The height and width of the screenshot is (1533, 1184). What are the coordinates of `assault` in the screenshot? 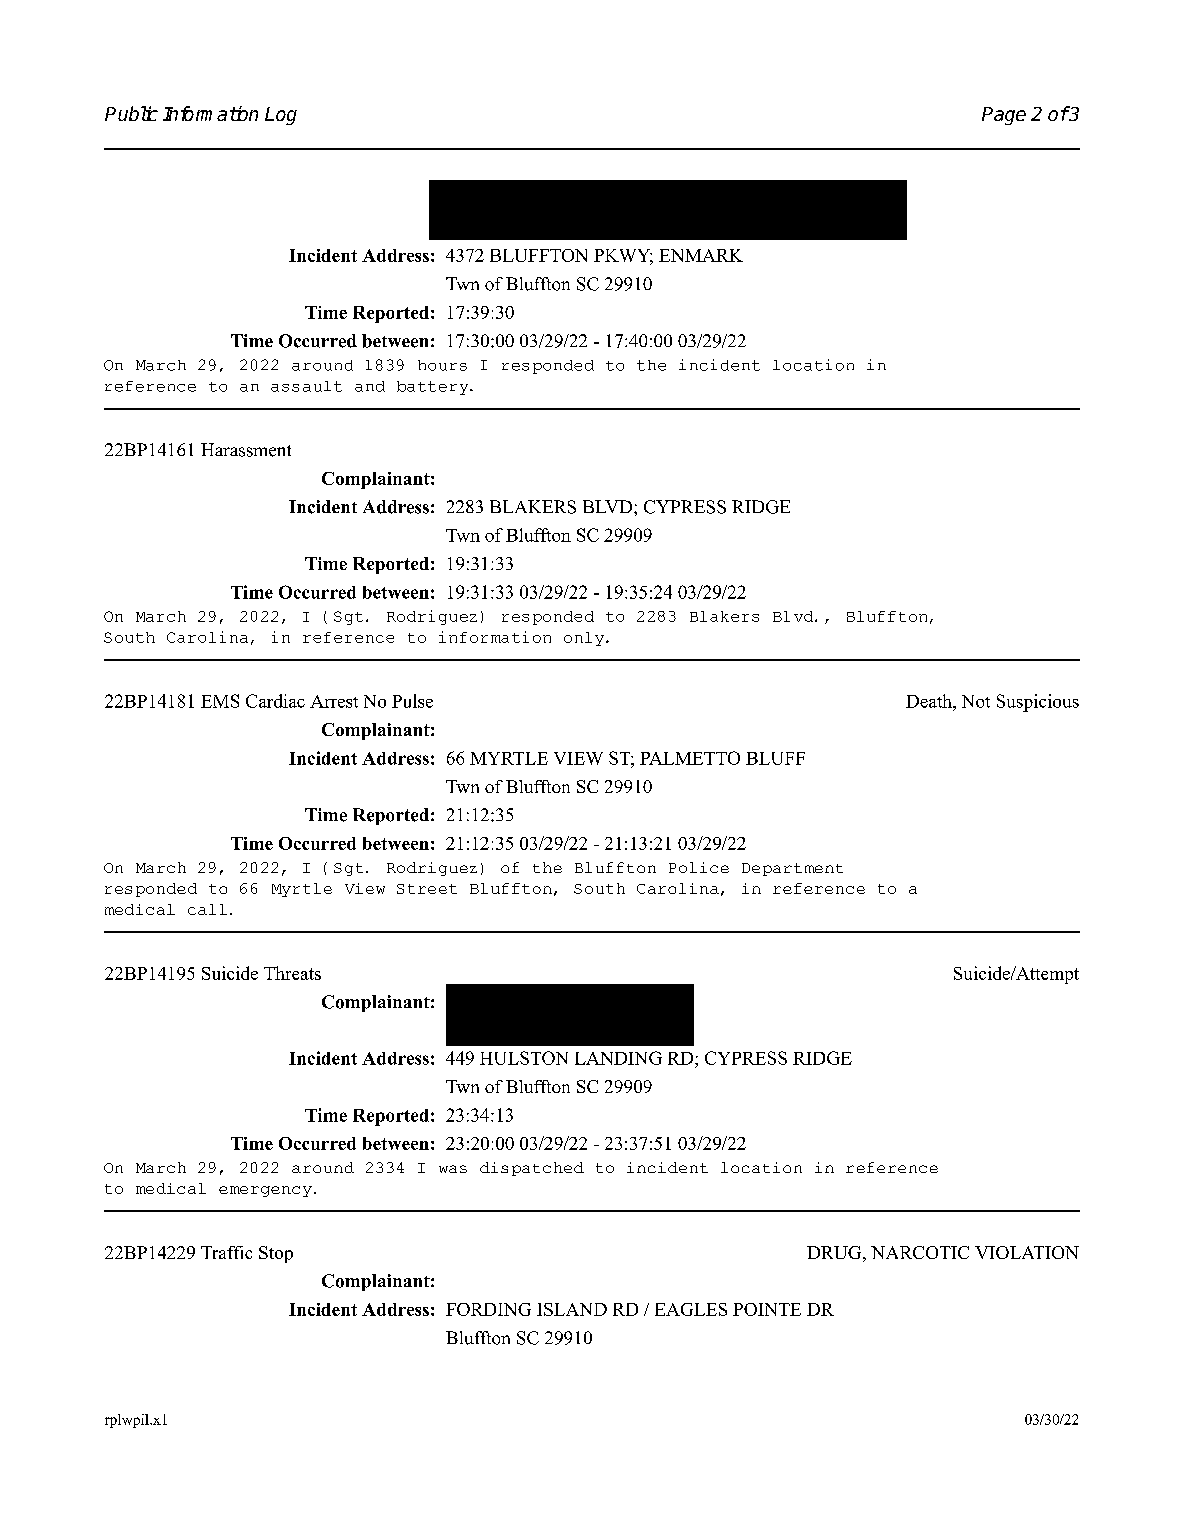 It's located at (306, 386).
